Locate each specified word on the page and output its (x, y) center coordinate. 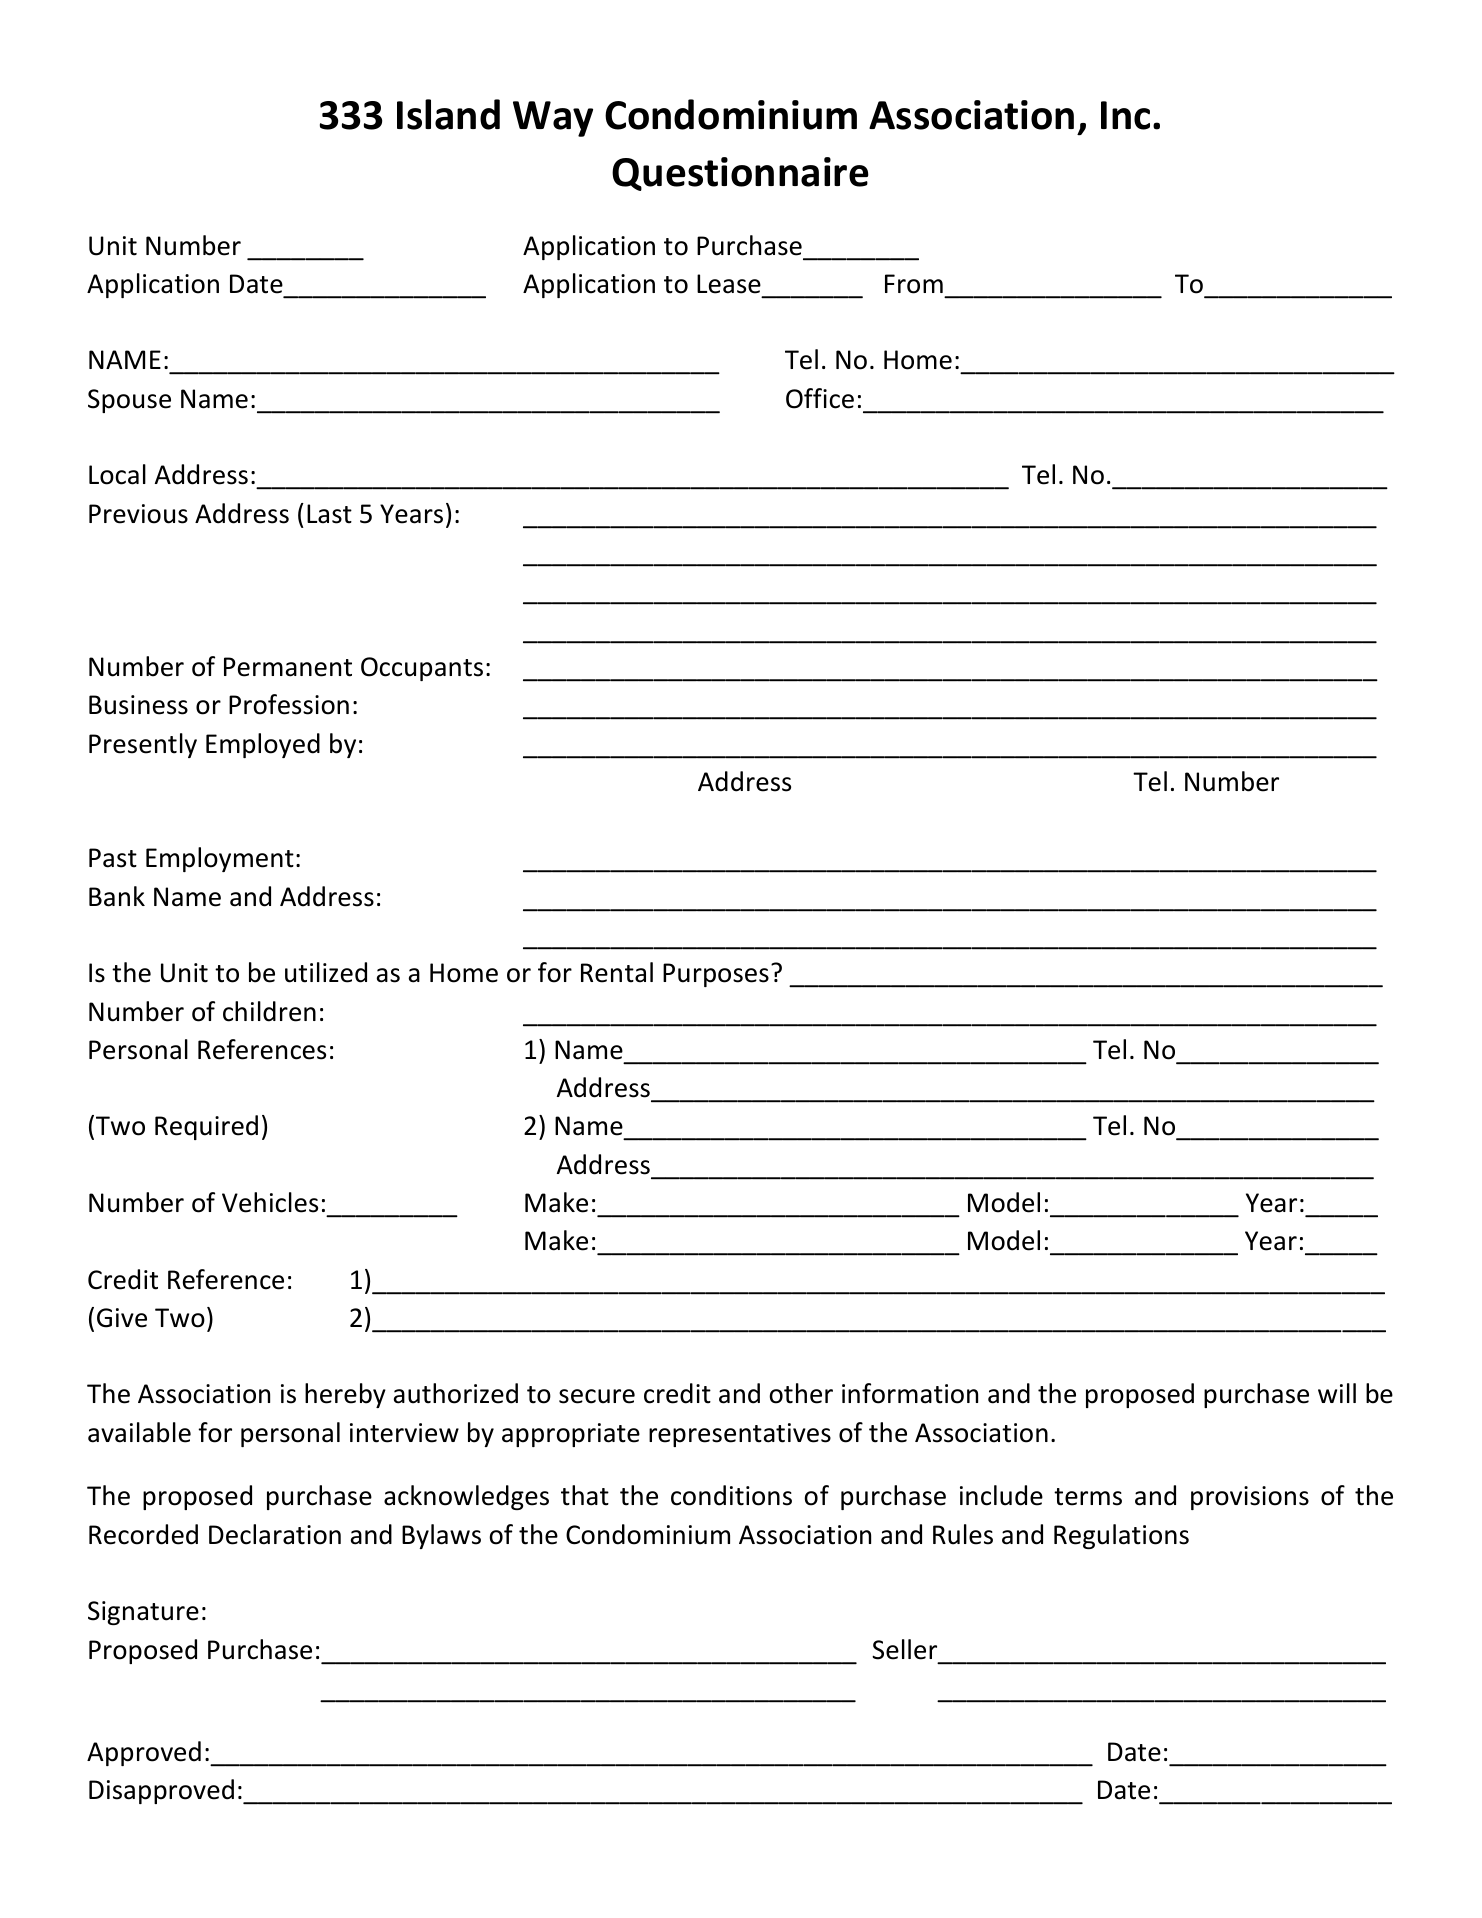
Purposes (716, 975)
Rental (617, 972)
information (910, 1393)
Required (206, 1127)
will (1337, 1393)
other (801, 1393)
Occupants (422, 669)
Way (553, 119)
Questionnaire (740, 174)
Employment (220, 859)
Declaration (275, 1534)
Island (448, 114)
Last (329, 514)
